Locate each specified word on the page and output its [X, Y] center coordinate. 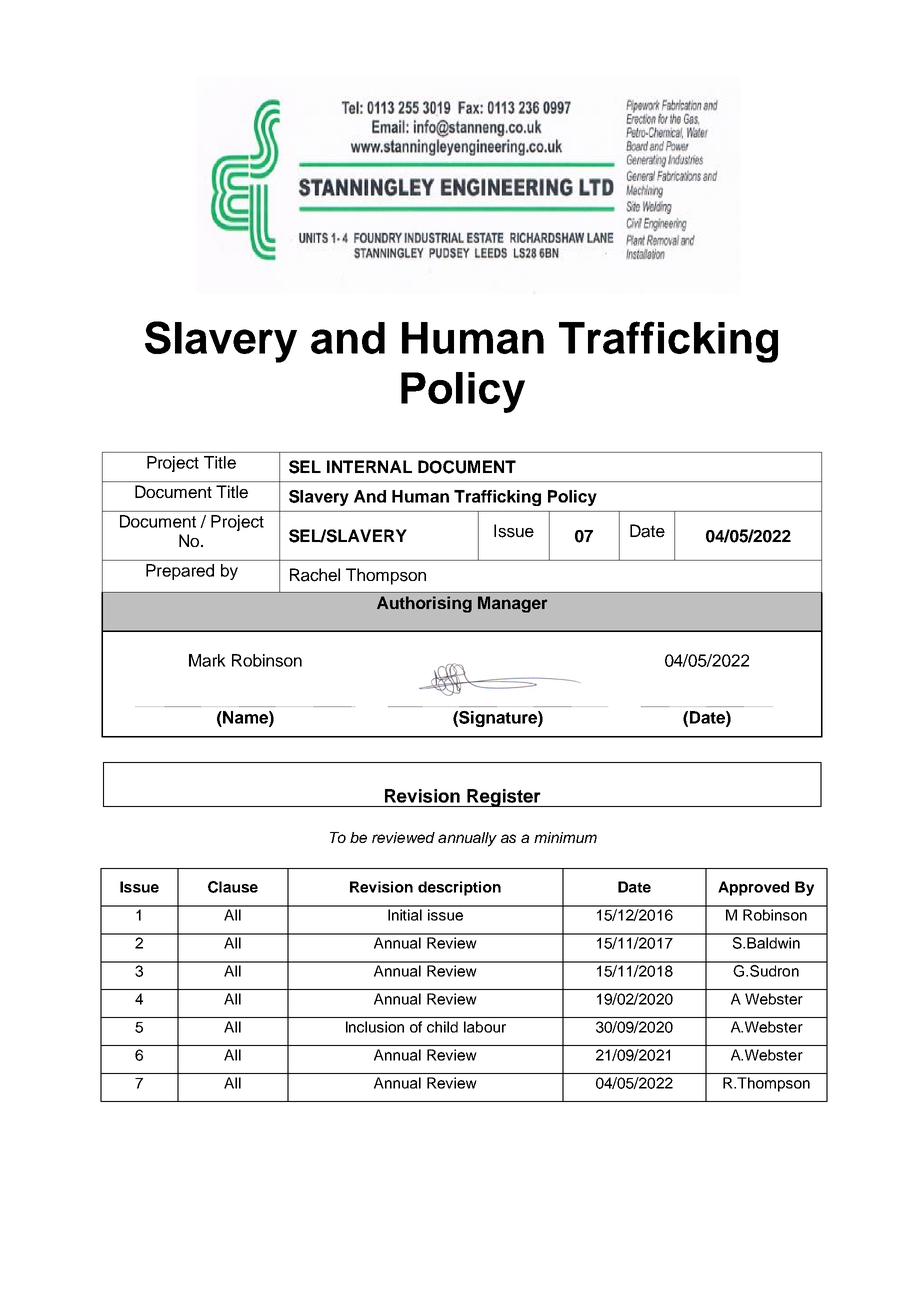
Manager [512, 604]
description [459, 888]
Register [504, 798]
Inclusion [375, 1027]
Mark [207, 660]
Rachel [315, 575]
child [442, 1027]
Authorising [424, 604]
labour [485, 1027]
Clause [233, 887]
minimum [565, 837]
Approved [753, 888]
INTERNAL [369, 466]
